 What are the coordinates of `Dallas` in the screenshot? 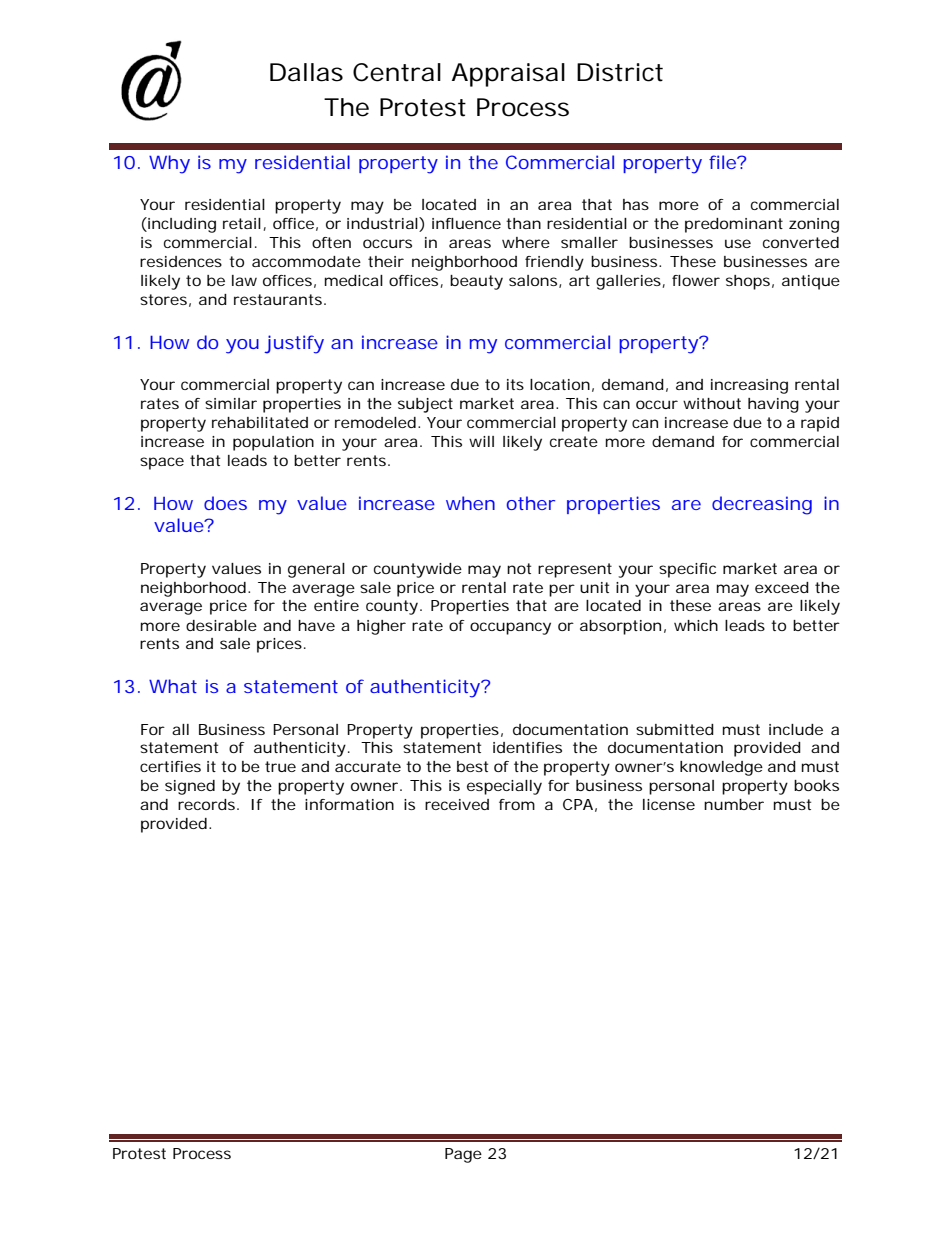 It's located at (306, 72).
